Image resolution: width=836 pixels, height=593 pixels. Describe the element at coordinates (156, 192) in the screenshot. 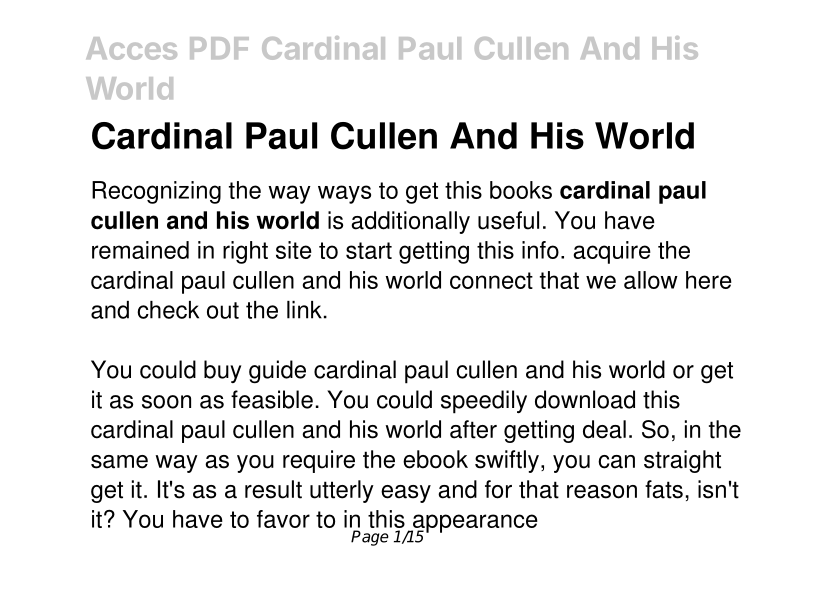

I see `Recognizing` at that location.
